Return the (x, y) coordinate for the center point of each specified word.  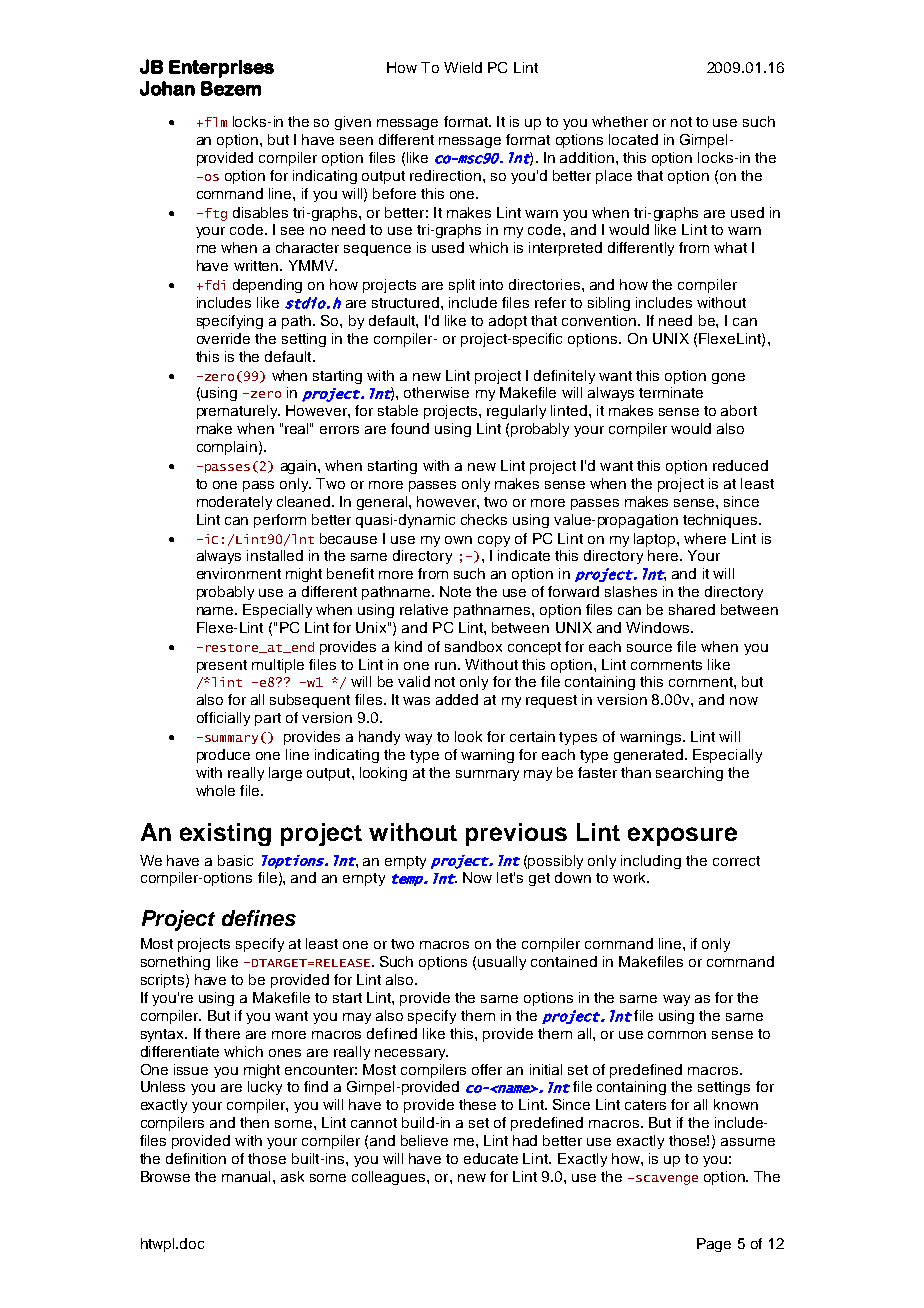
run (445, 666)
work (630, 877)
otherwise (436, 392)
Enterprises (221, 69)
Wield (463, 67)
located (633, 139)
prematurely (238, 412)
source (649, 648)
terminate (671, 392)
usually (502, 963)
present (222, 666)
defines (259, 918)
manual (248, 1176)
